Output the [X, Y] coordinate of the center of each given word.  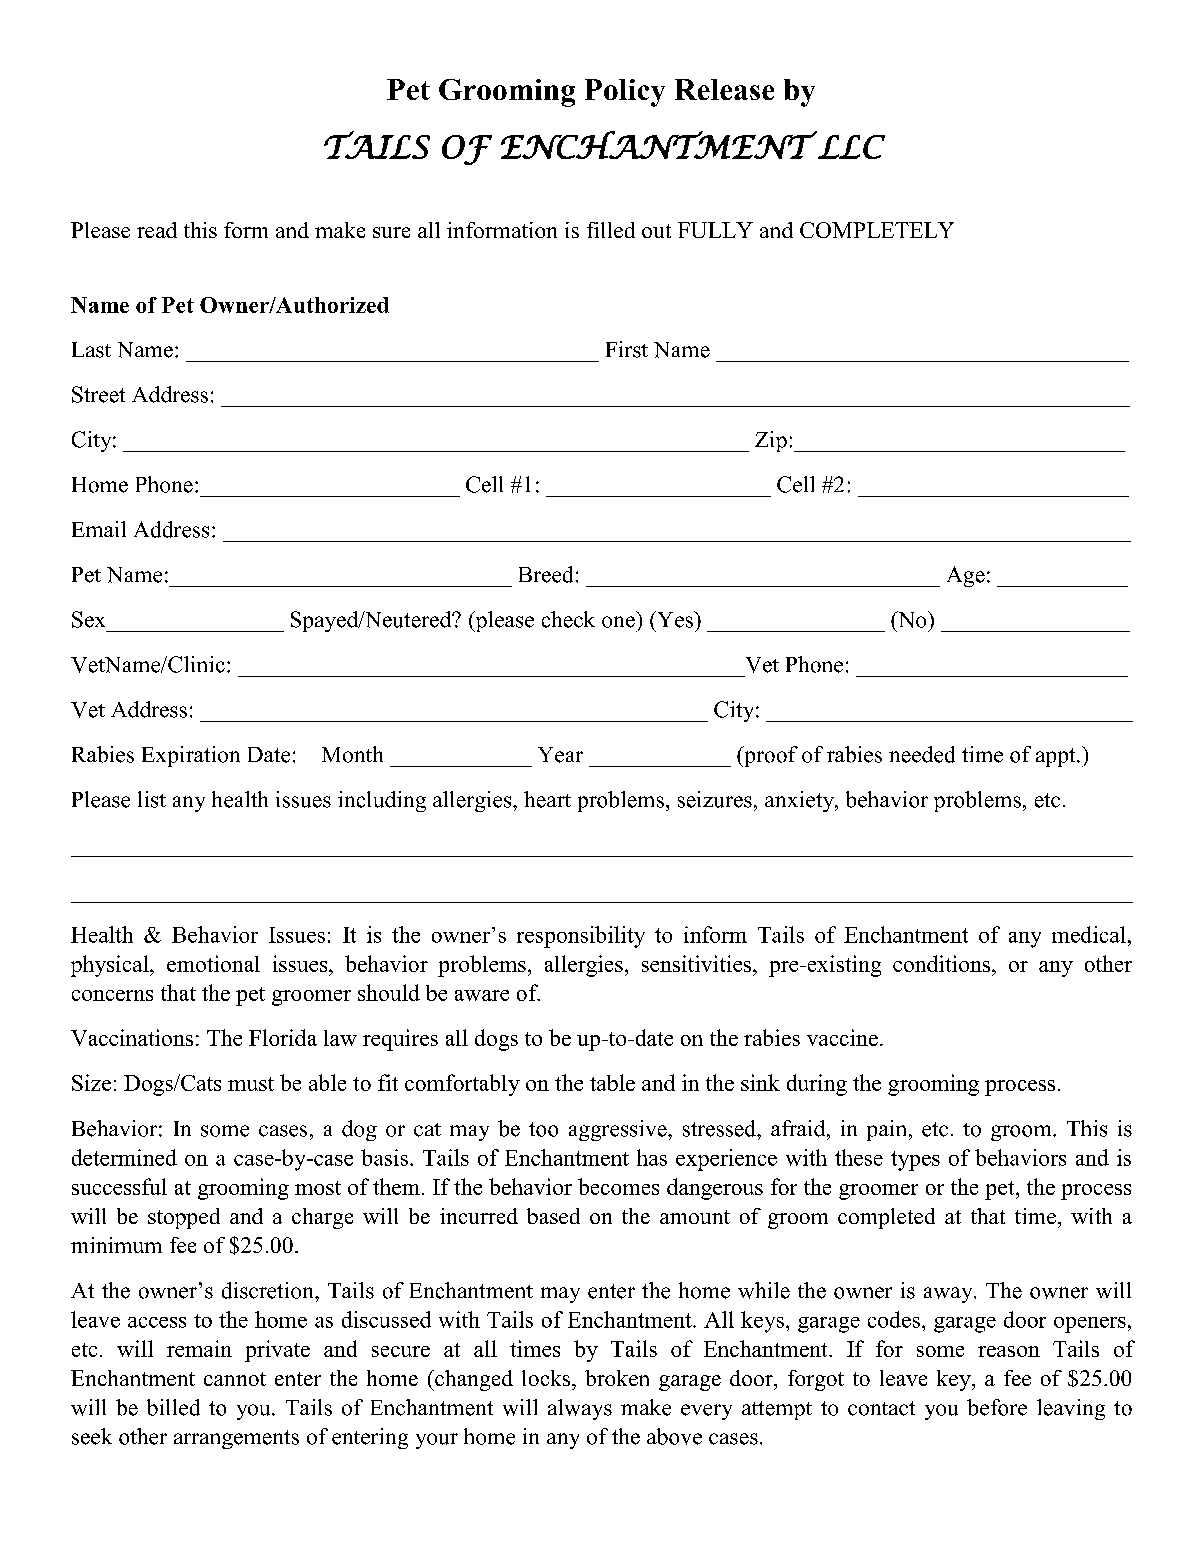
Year [560, 755]
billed [173, 1407]
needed [922, 754]
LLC [851, 147]
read [157, 230]
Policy [625, 93]
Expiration [191, 756]
